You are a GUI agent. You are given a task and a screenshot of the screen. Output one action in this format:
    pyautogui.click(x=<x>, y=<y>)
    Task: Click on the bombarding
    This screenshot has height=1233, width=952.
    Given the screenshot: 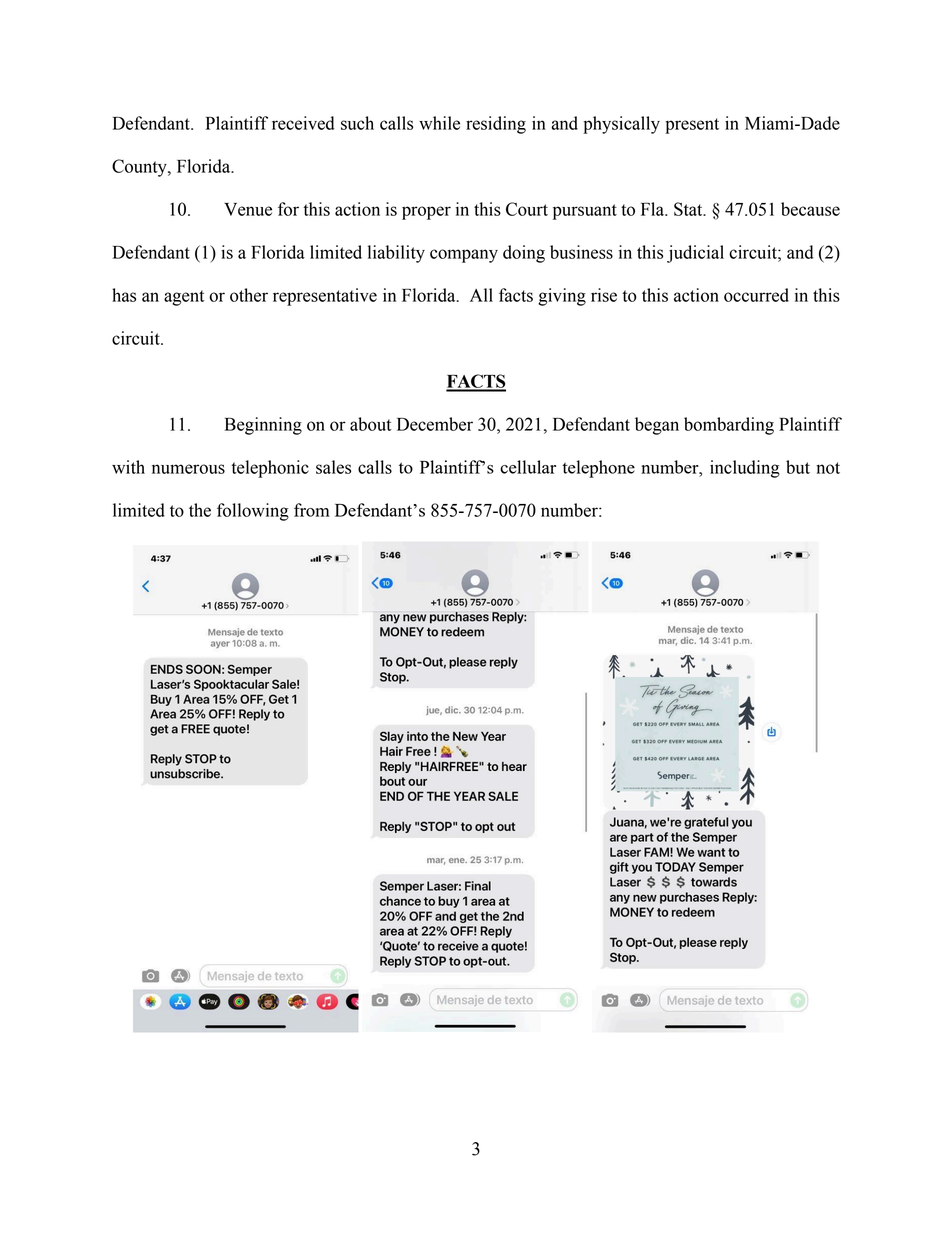 What is the action you would take?
    pyautogui.click(x=729, y=426)
